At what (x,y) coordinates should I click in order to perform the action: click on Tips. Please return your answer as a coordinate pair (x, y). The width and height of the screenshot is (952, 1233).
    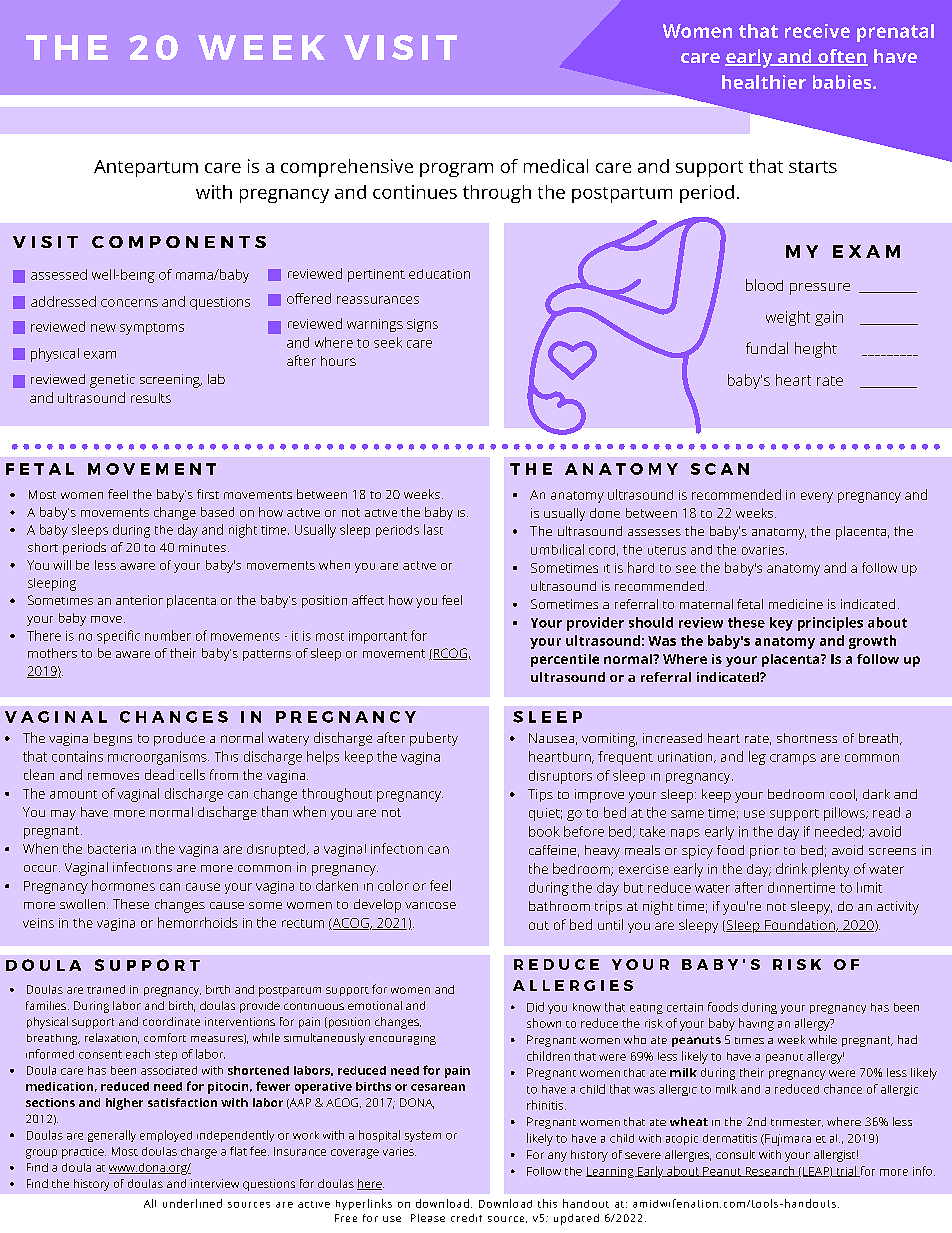
    Looking at the image, I should click on (540, 795).
